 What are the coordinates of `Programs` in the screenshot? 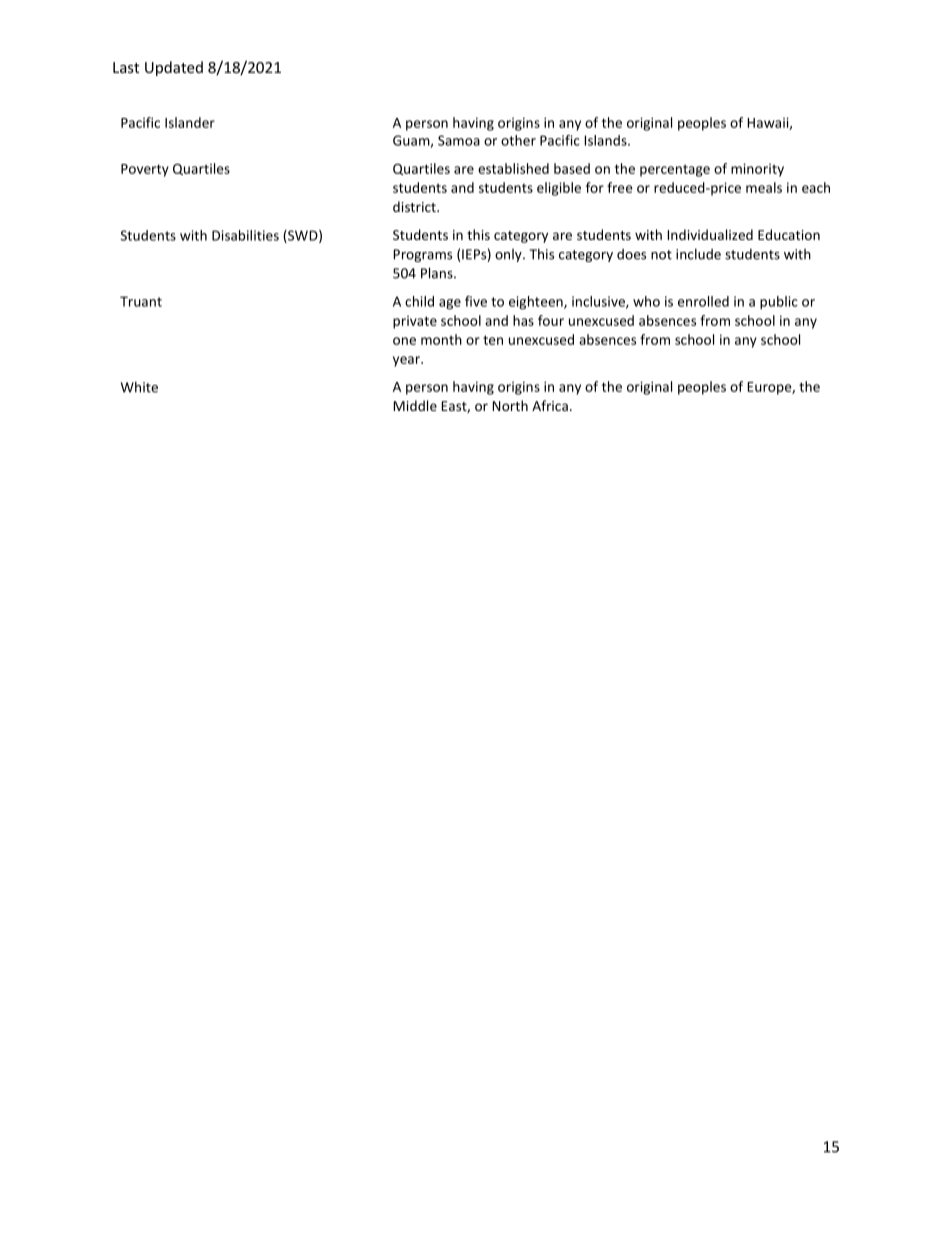 It's located at (422, 255).
